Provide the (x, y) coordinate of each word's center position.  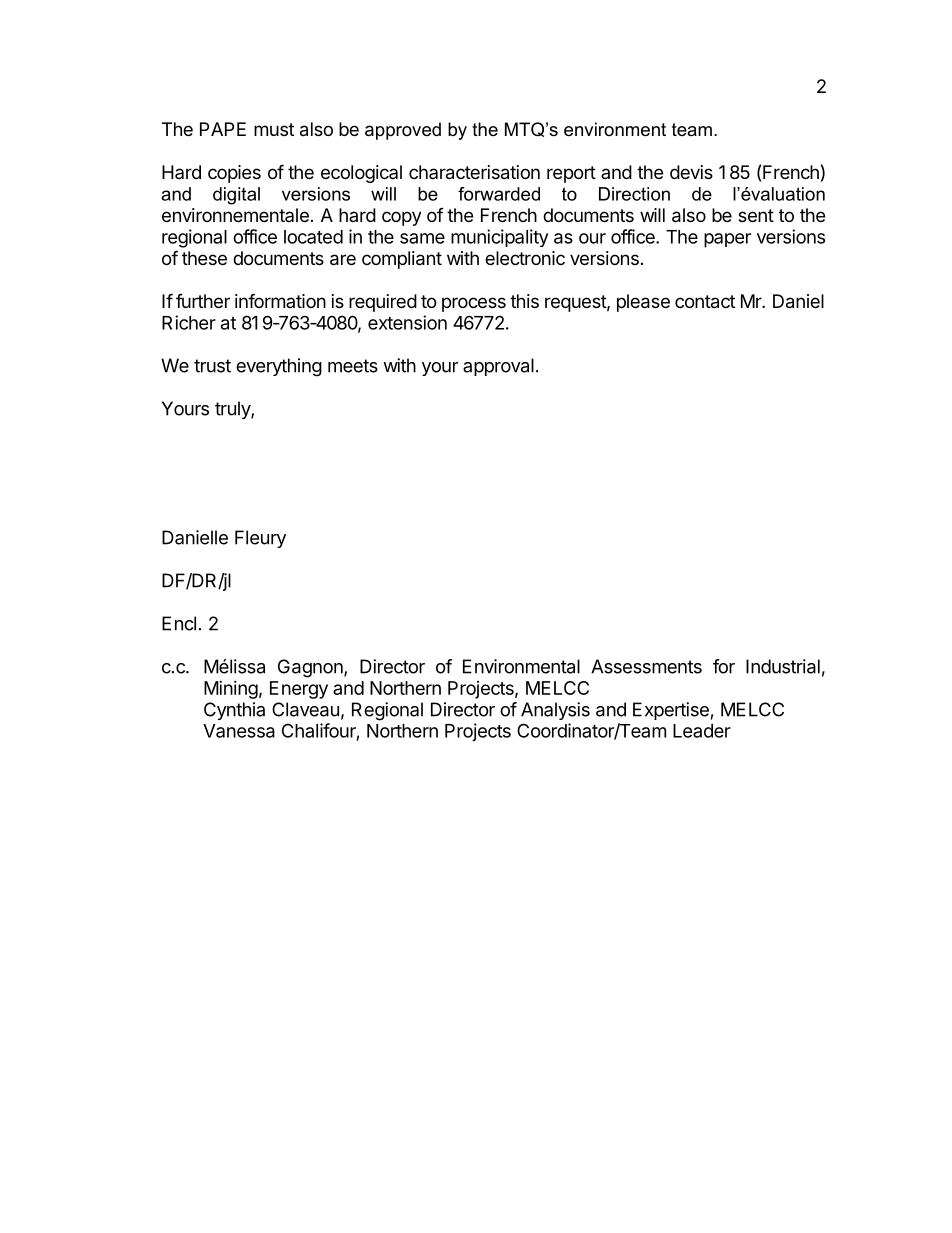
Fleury (260, 539)
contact (705, 302)
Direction (634, 194)
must (274, 129)
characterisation (474, 172)
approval (498, 367)
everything (279, 367)
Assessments (646, 666)
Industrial (783, 666)
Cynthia (234, 711)
